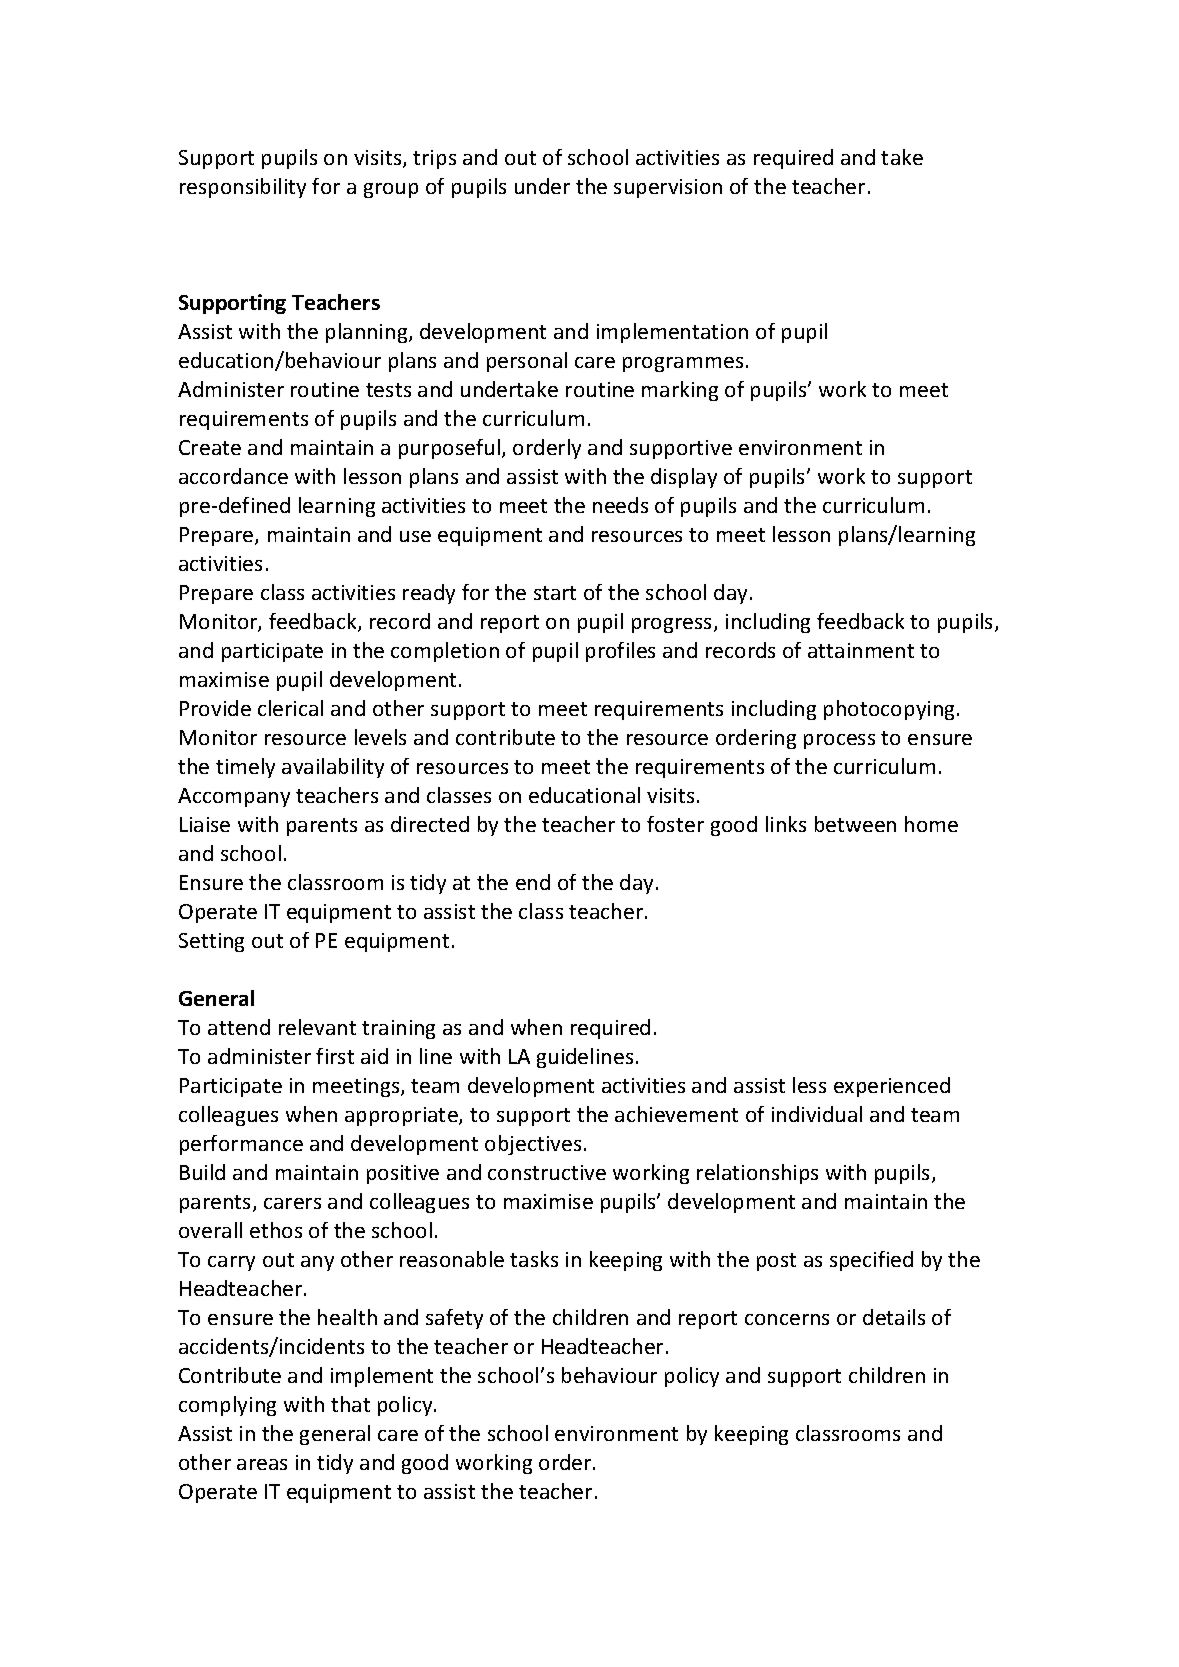  I want to click on Accompany, so click(234, 797).
